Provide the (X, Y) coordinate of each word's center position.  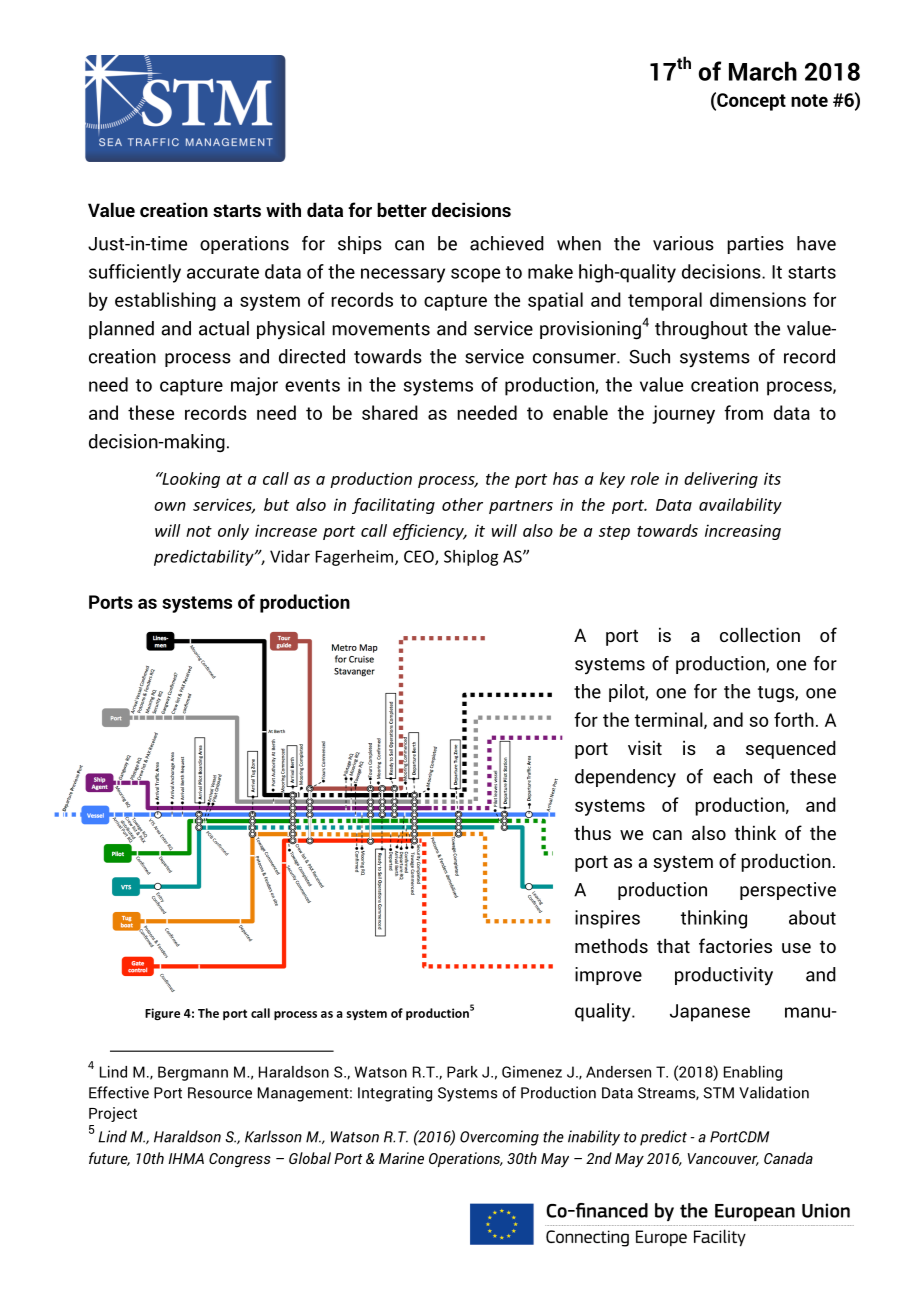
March (763, 71)
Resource (220, 1093)
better (402, 209)
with (283, 209)
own (170, 506)
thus (592, 832)
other (462, 504)
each (732, 776)
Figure (162, 1014)
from (743, 412)
